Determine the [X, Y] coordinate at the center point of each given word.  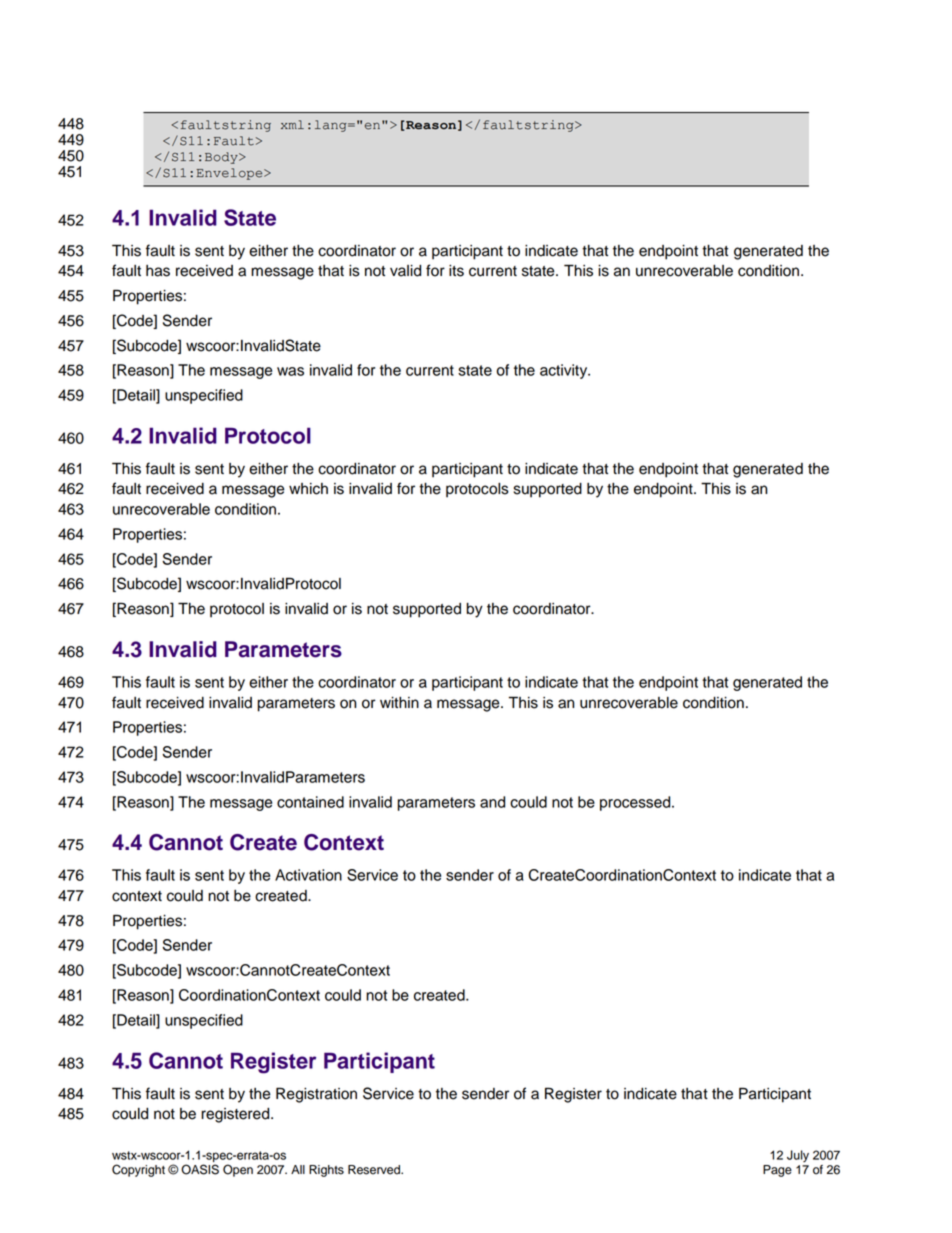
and [492, 802]
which [308, 489]
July [798, 1156]
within [399, 702]
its [456, 271]
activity [565, 371]
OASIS [200, 1169]
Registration [316, 1095]
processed [636, 803]
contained [310, 802]
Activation [308, 875]
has [158, 271]
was [290, 371]
